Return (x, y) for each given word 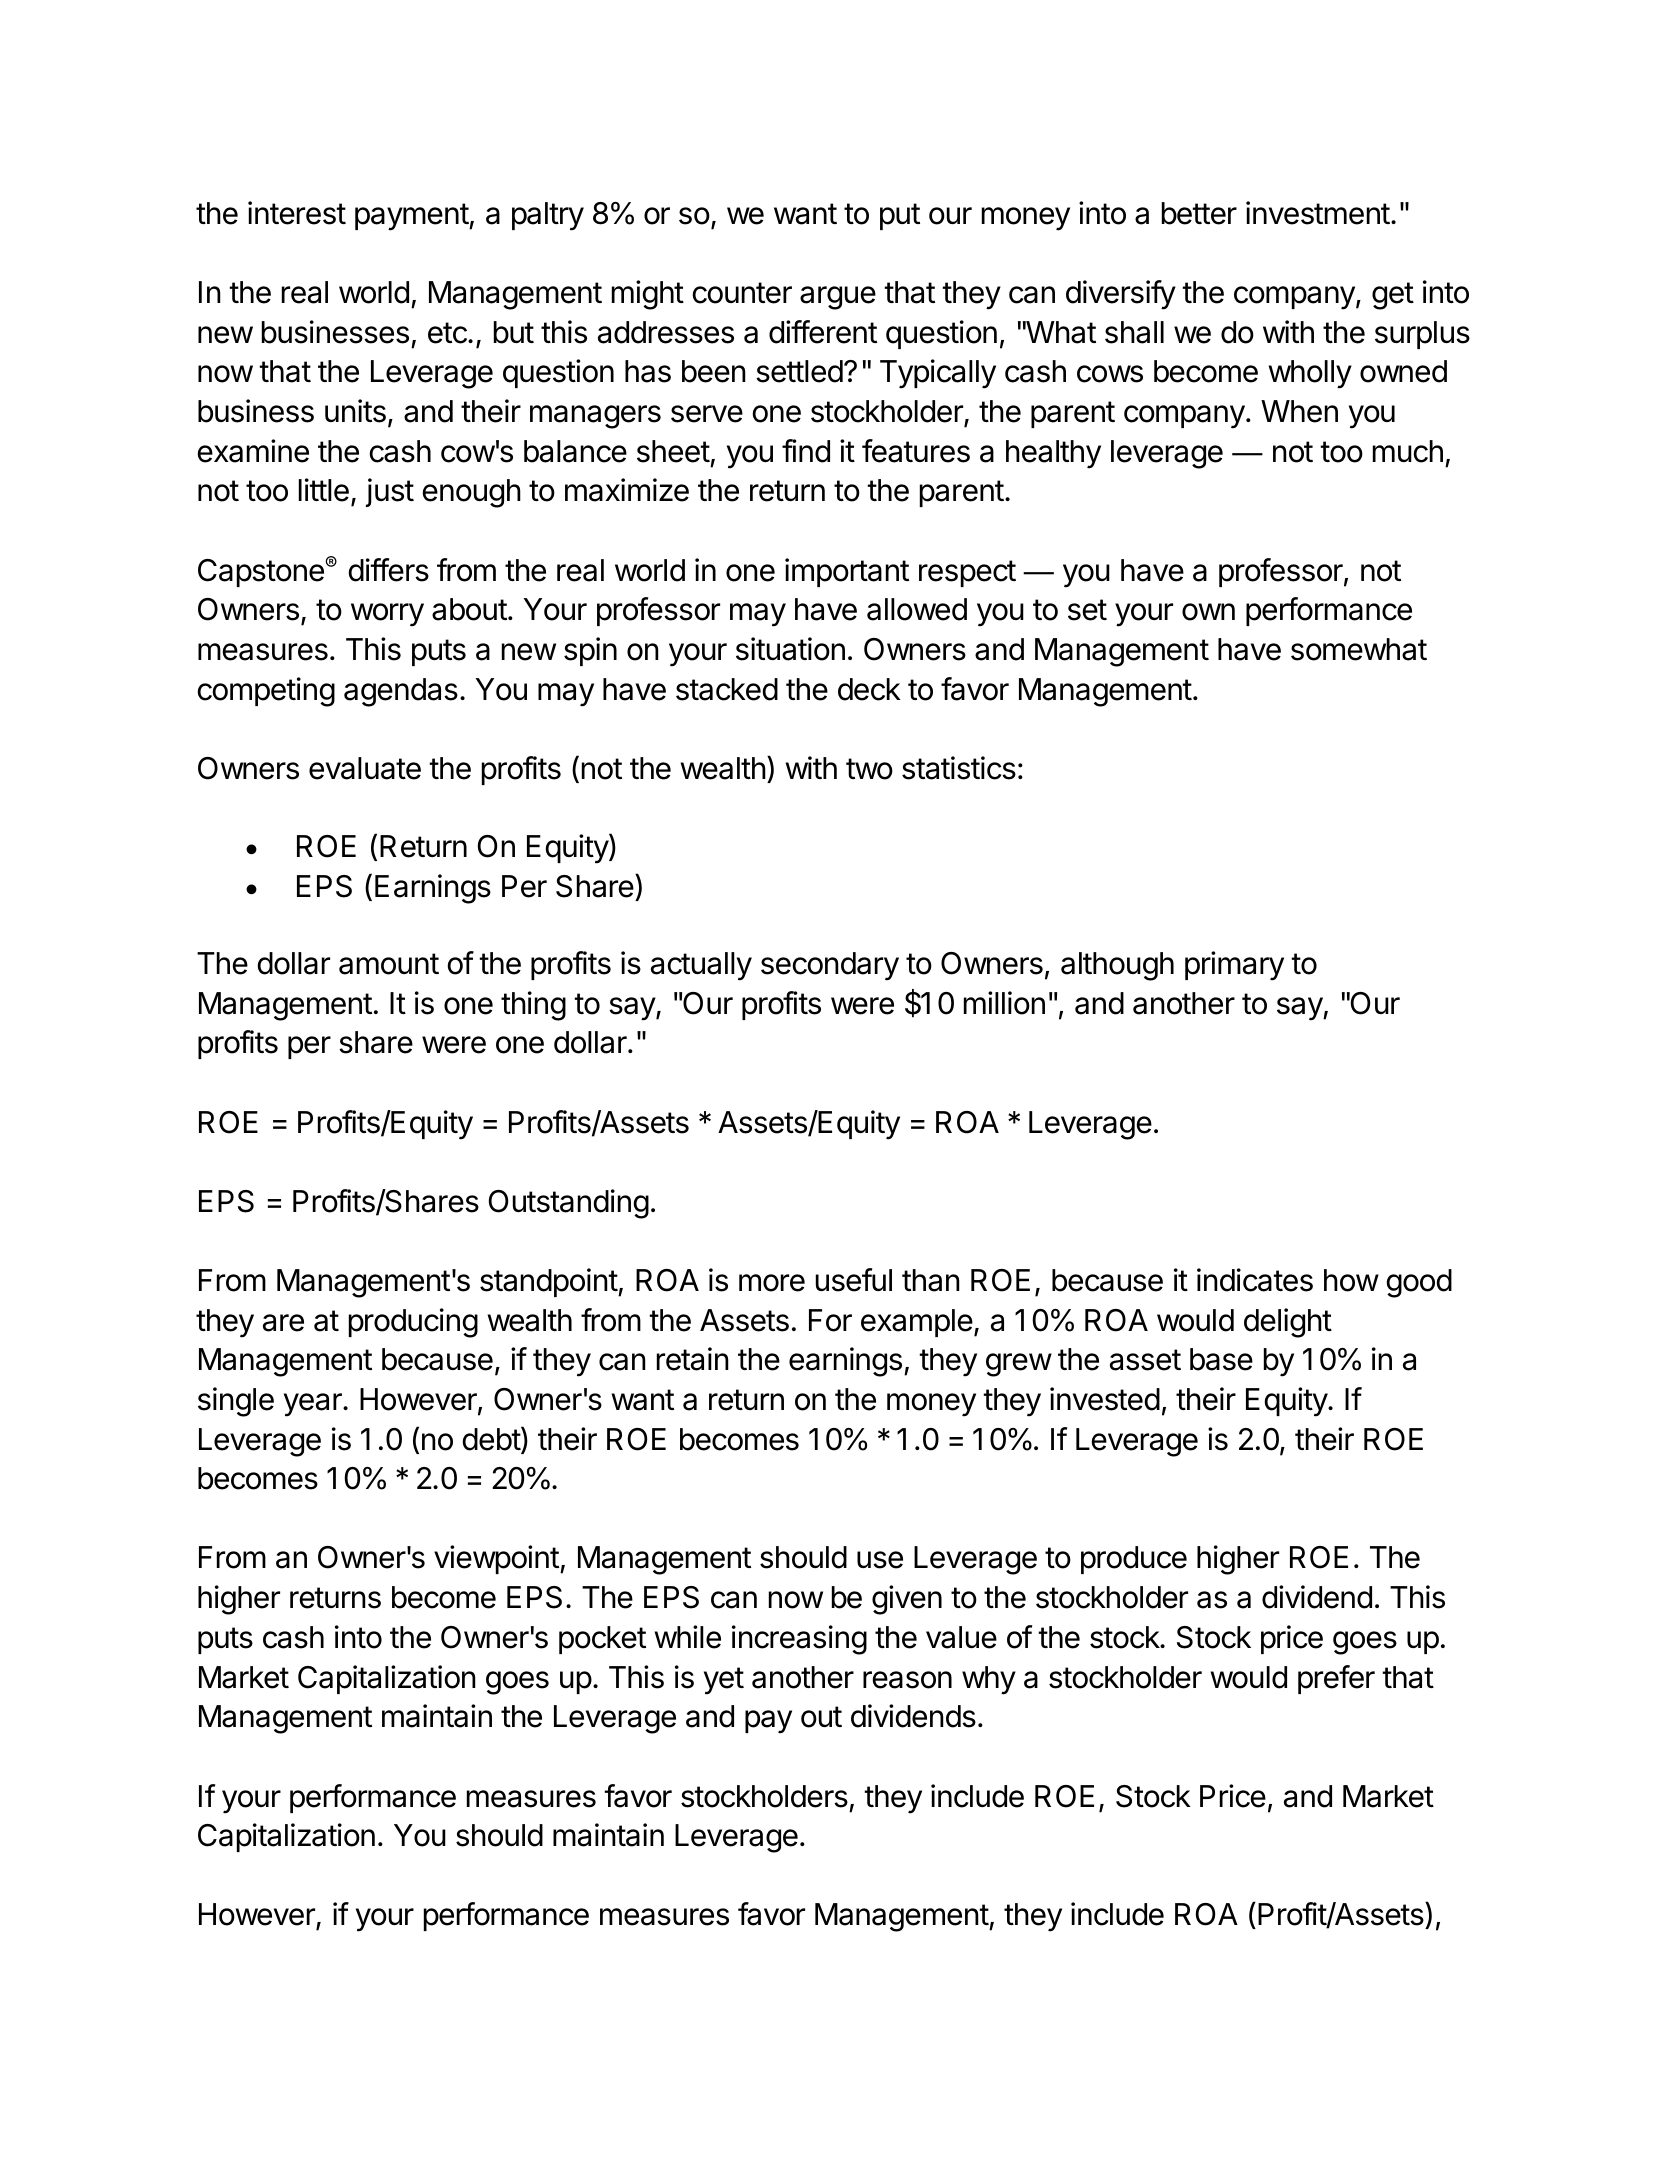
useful (854, 1280)
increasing (799, 1640)
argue (838, 298)
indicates (1255, 1280)
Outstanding (569, 1204)
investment (1318, 213)
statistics (959, 768)
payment (412, 217)
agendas (401, 692)
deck (869, 689)
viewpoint (496, 1559)
